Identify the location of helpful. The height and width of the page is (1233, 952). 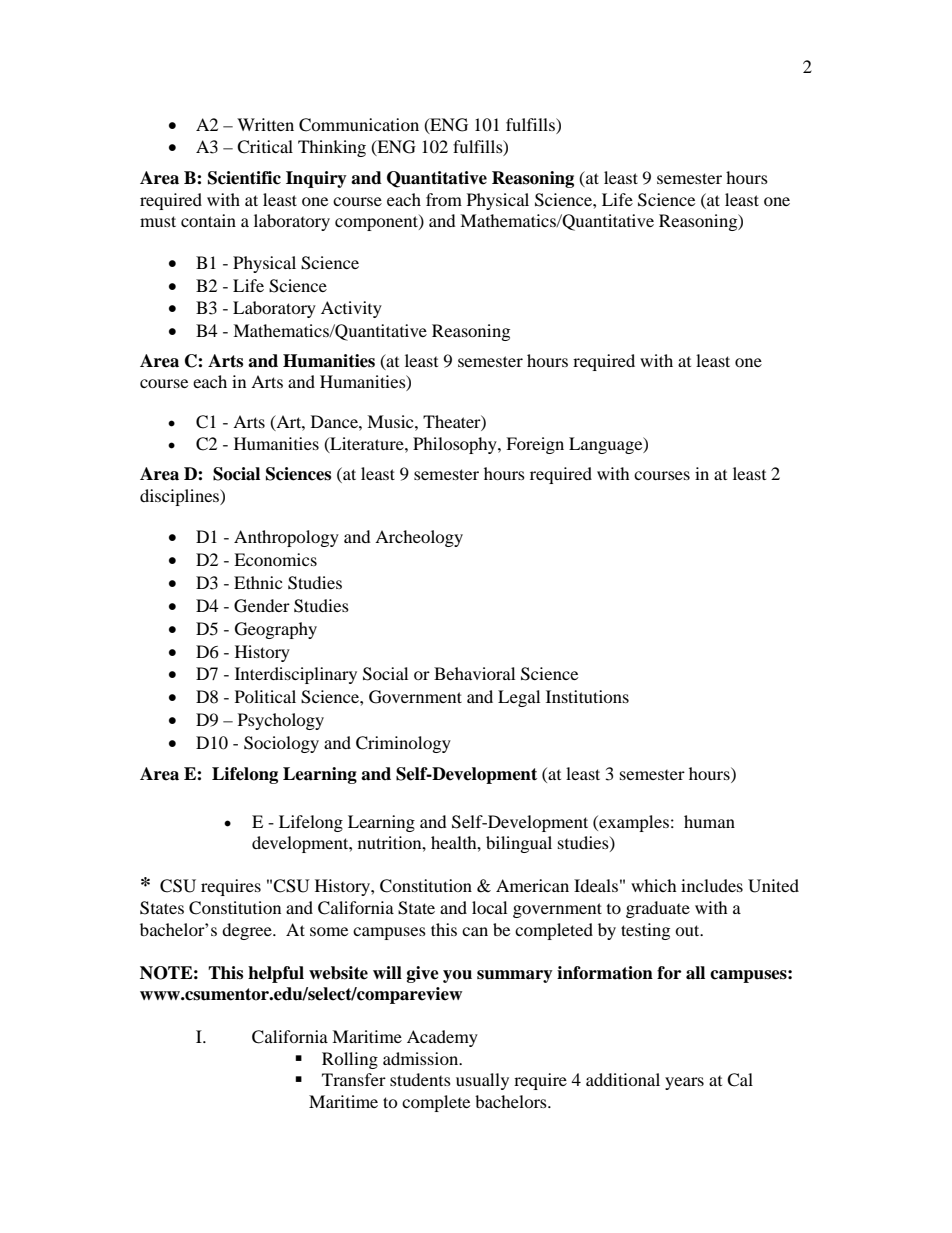
(276, 974).
